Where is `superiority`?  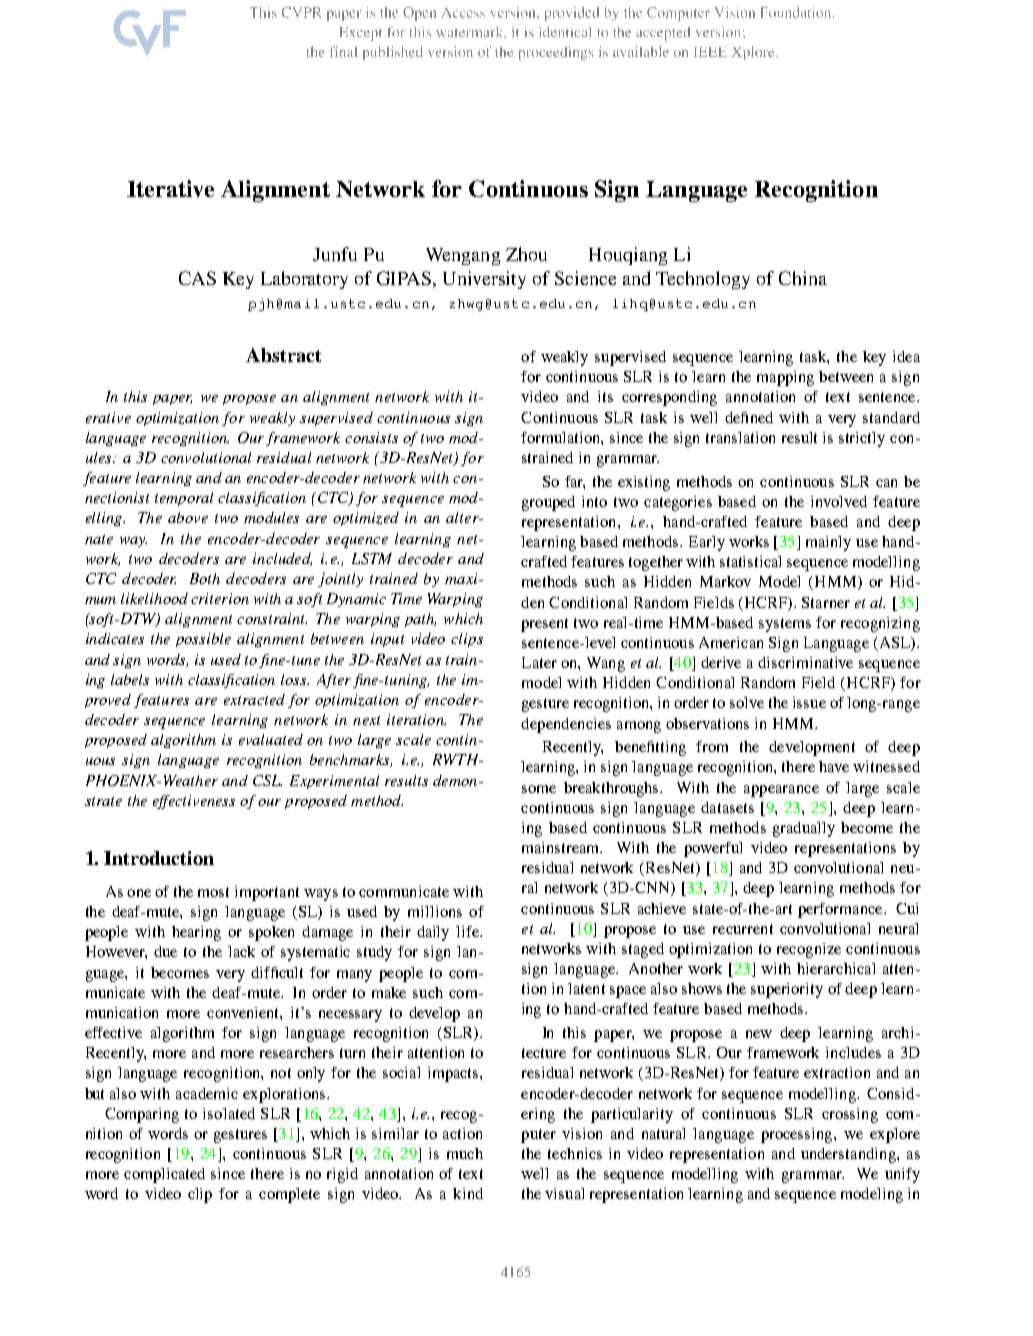
superiority is located at coordinates (787, 990).
